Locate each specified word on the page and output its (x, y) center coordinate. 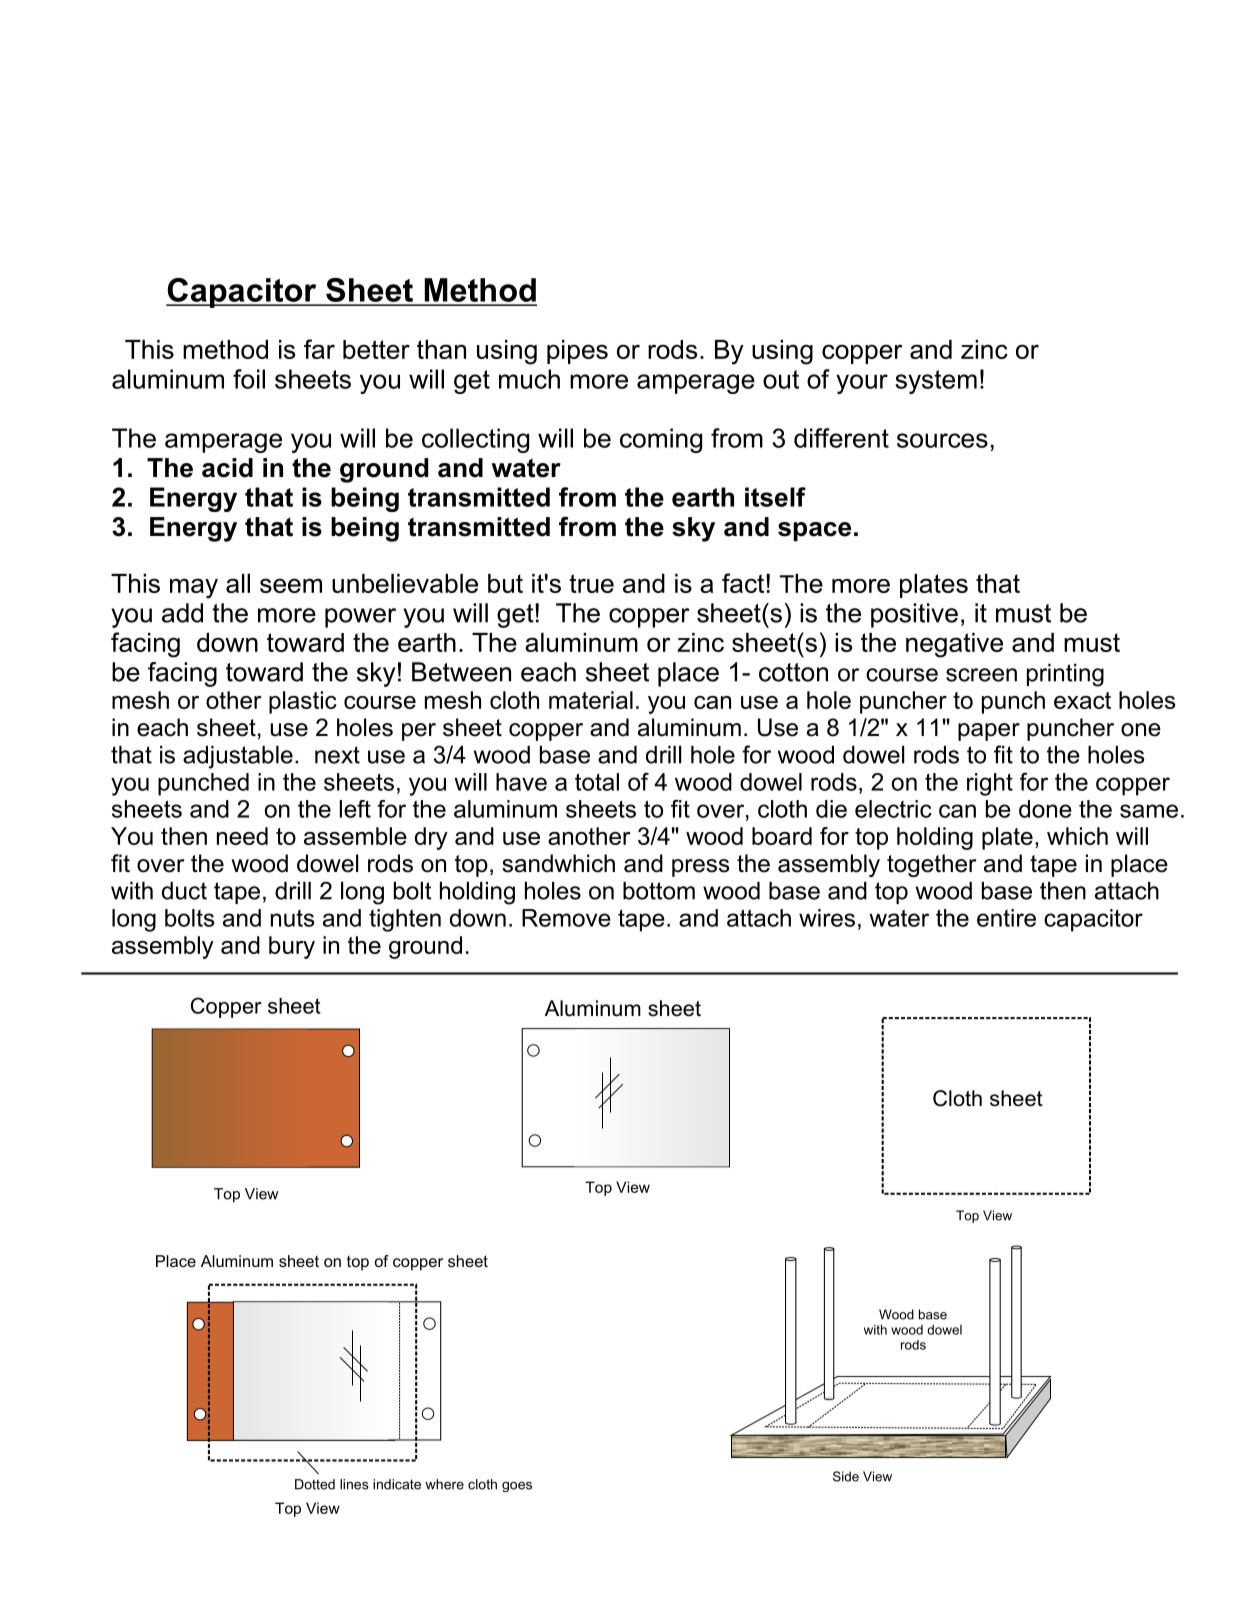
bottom (659, 891)
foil (249, 379)
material (591, 700)
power (360, 618)
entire (1006, 918)
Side (846, 1476)
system (936, 382)
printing (1065, 675)
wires (827, 918)
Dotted (315, 1484)
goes (517, 1486)
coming (661, 440)
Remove (566, 918)
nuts (292, 918)
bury (292, 947)
